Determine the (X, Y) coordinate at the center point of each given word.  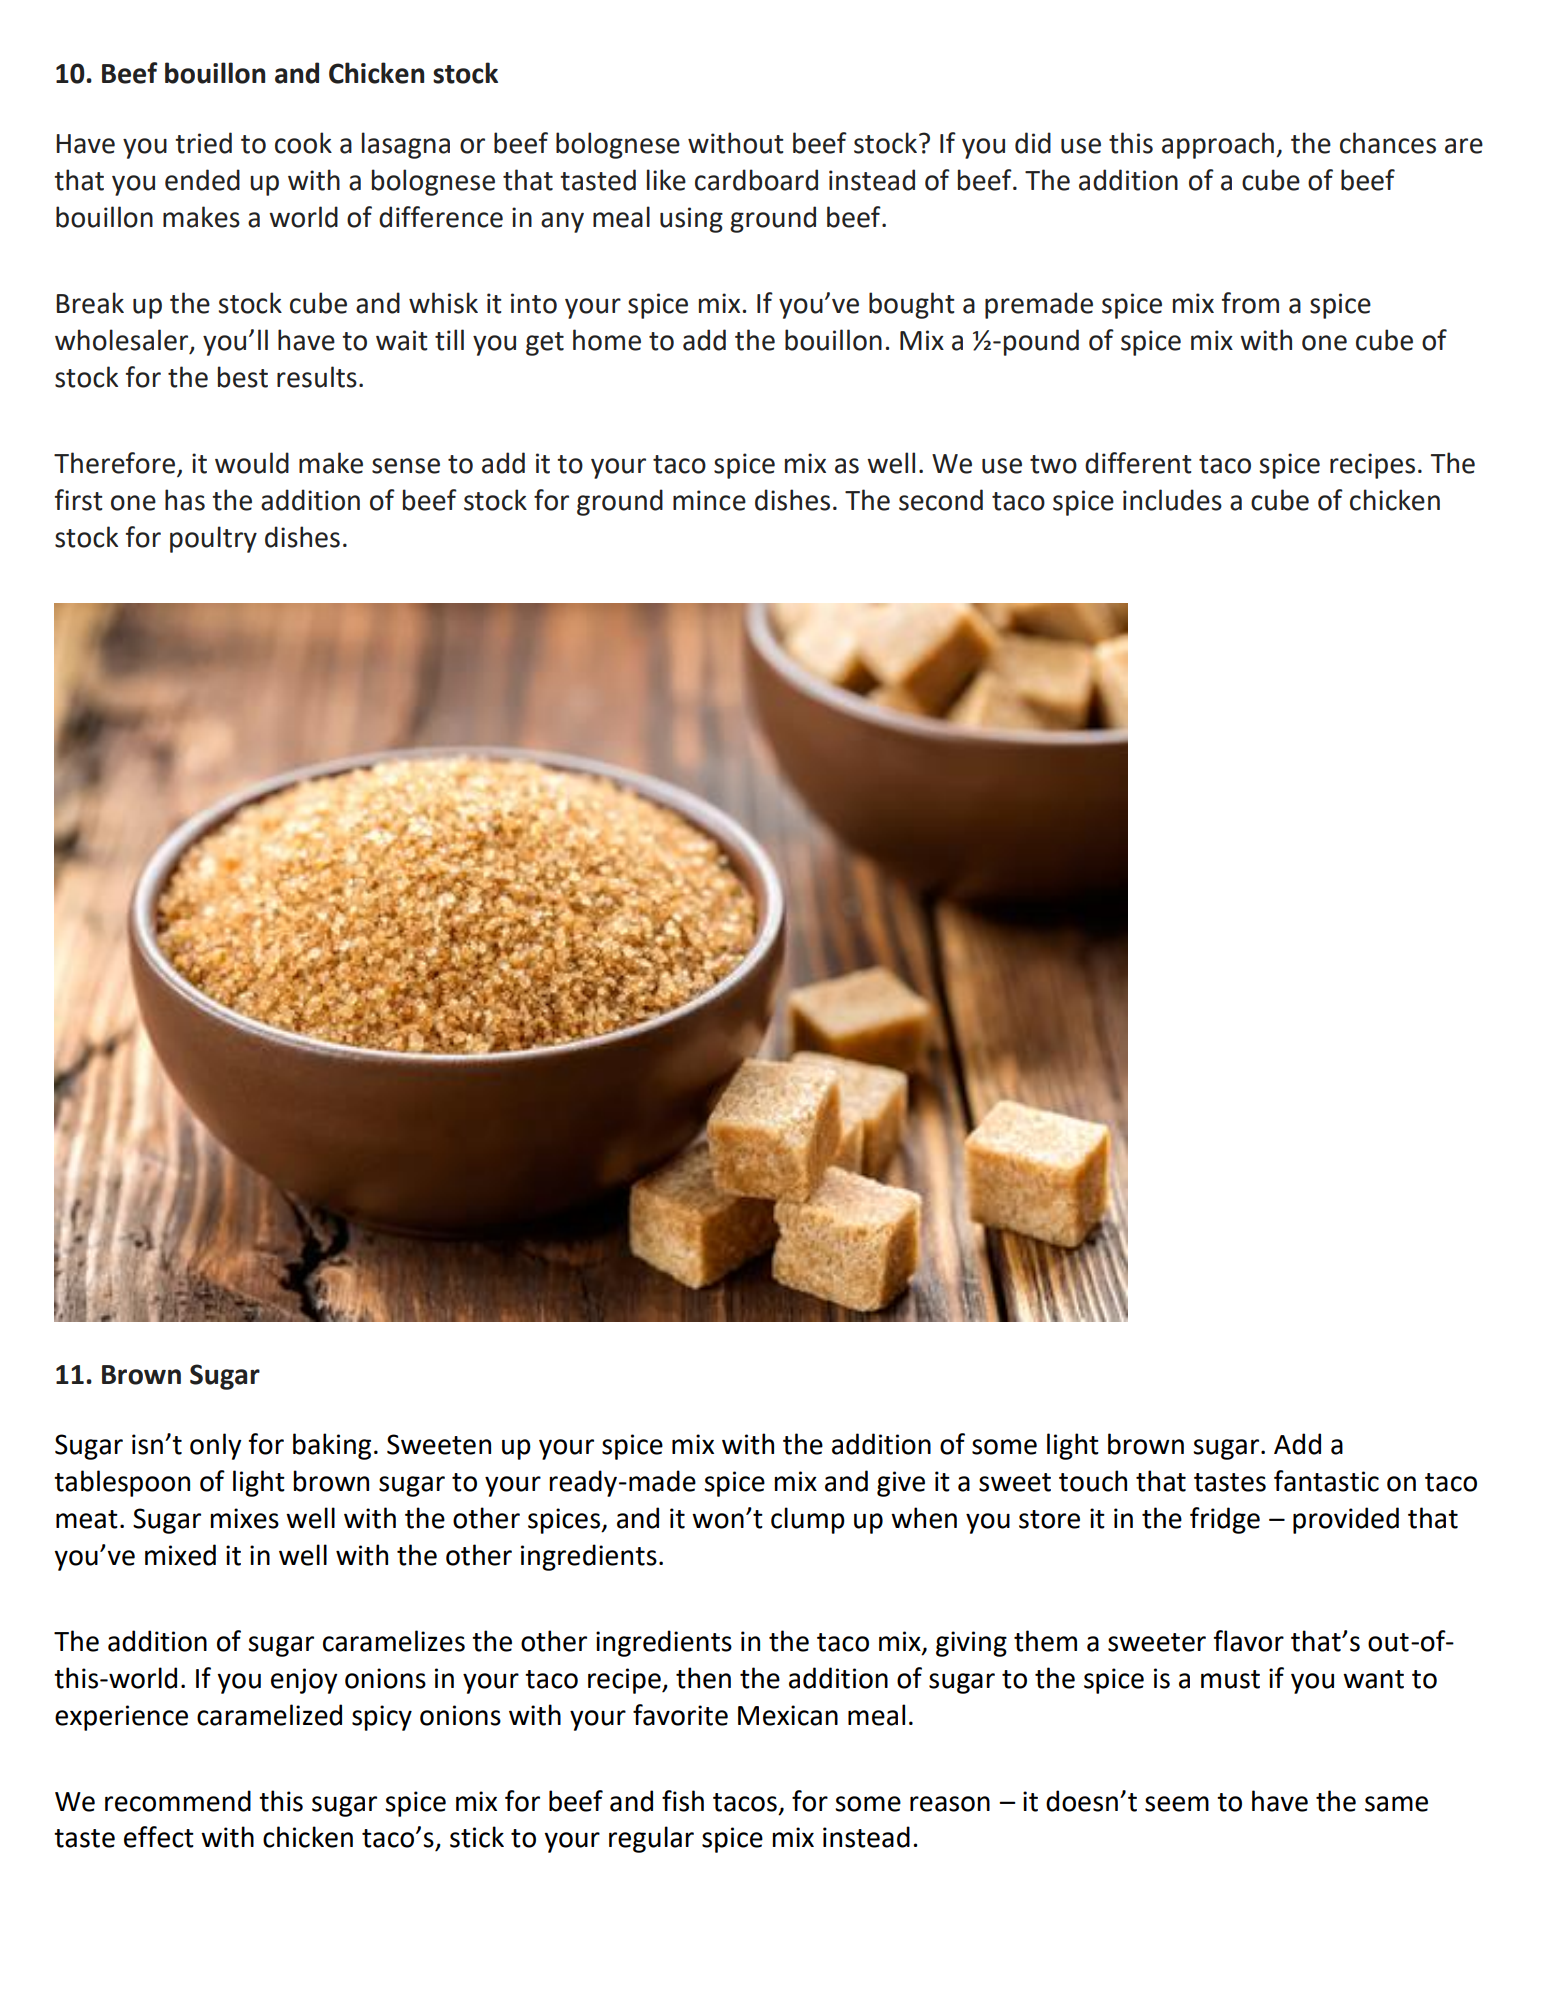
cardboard (756, 180)
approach (1218, 145)
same (1396, 1804)
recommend (178, 1801)
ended (202, 180)
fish (683, 1801)
